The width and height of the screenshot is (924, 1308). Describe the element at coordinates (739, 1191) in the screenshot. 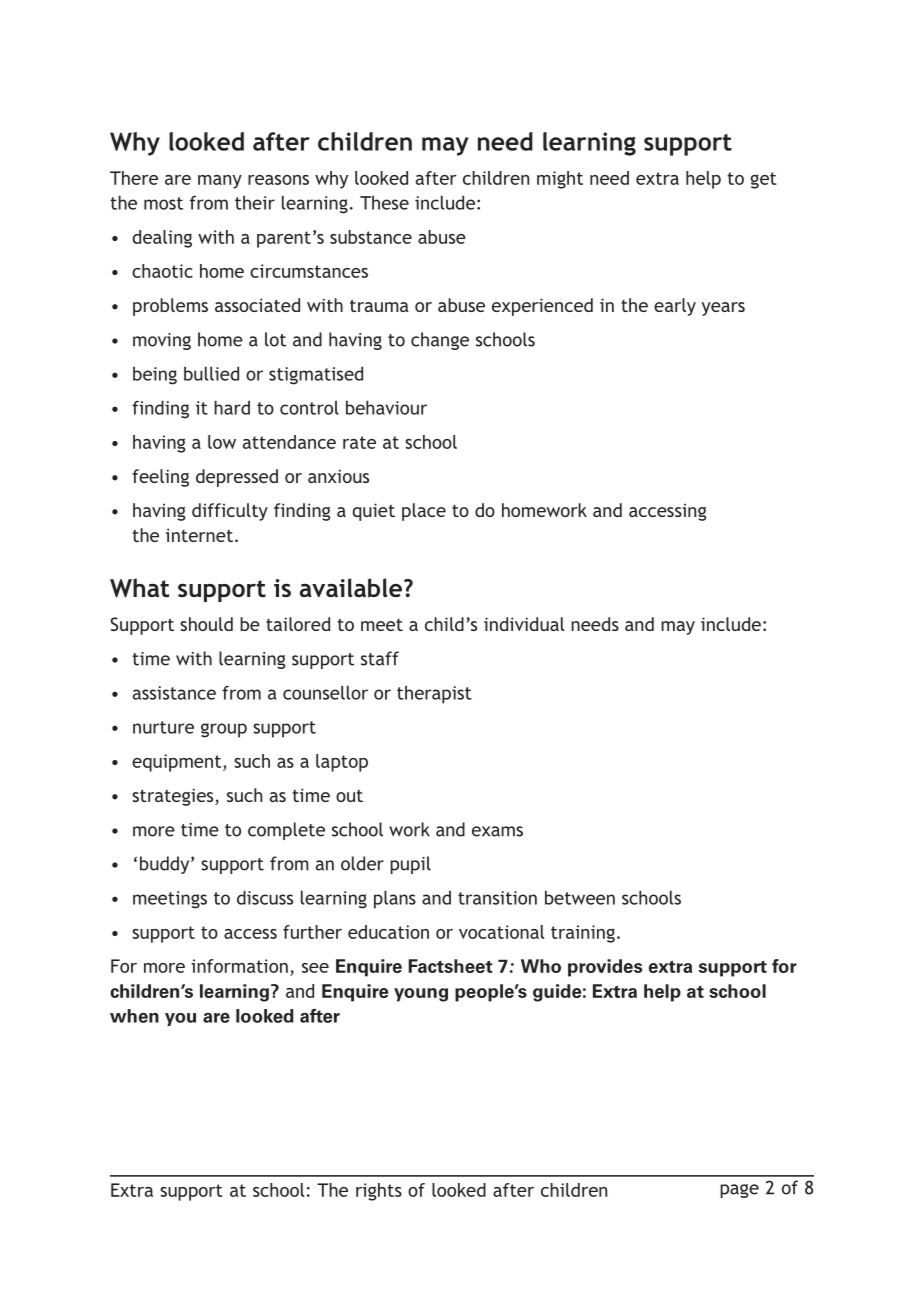

I see `page` at that location.
